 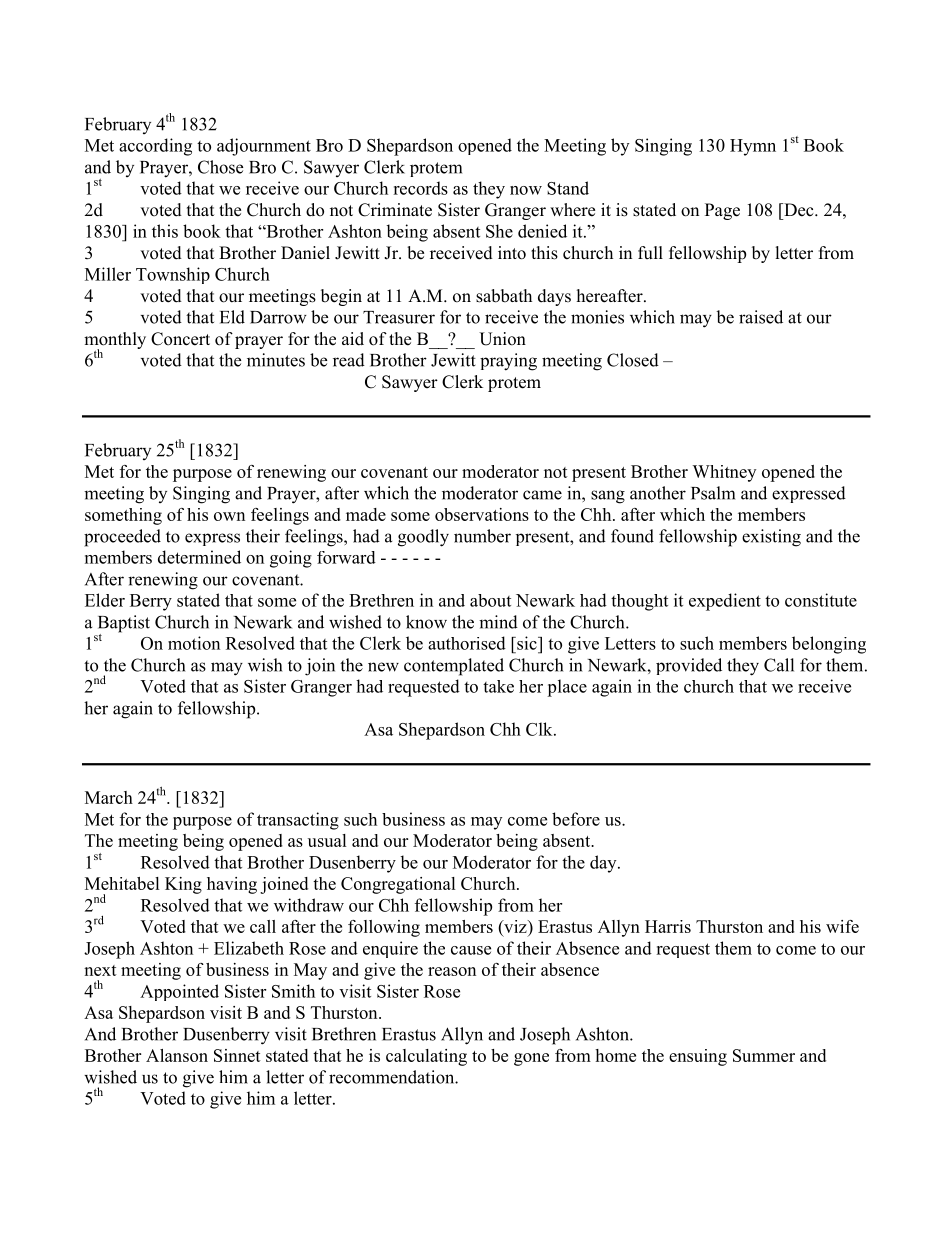 I want to click on Summer, so click(x=764, y=1055).
